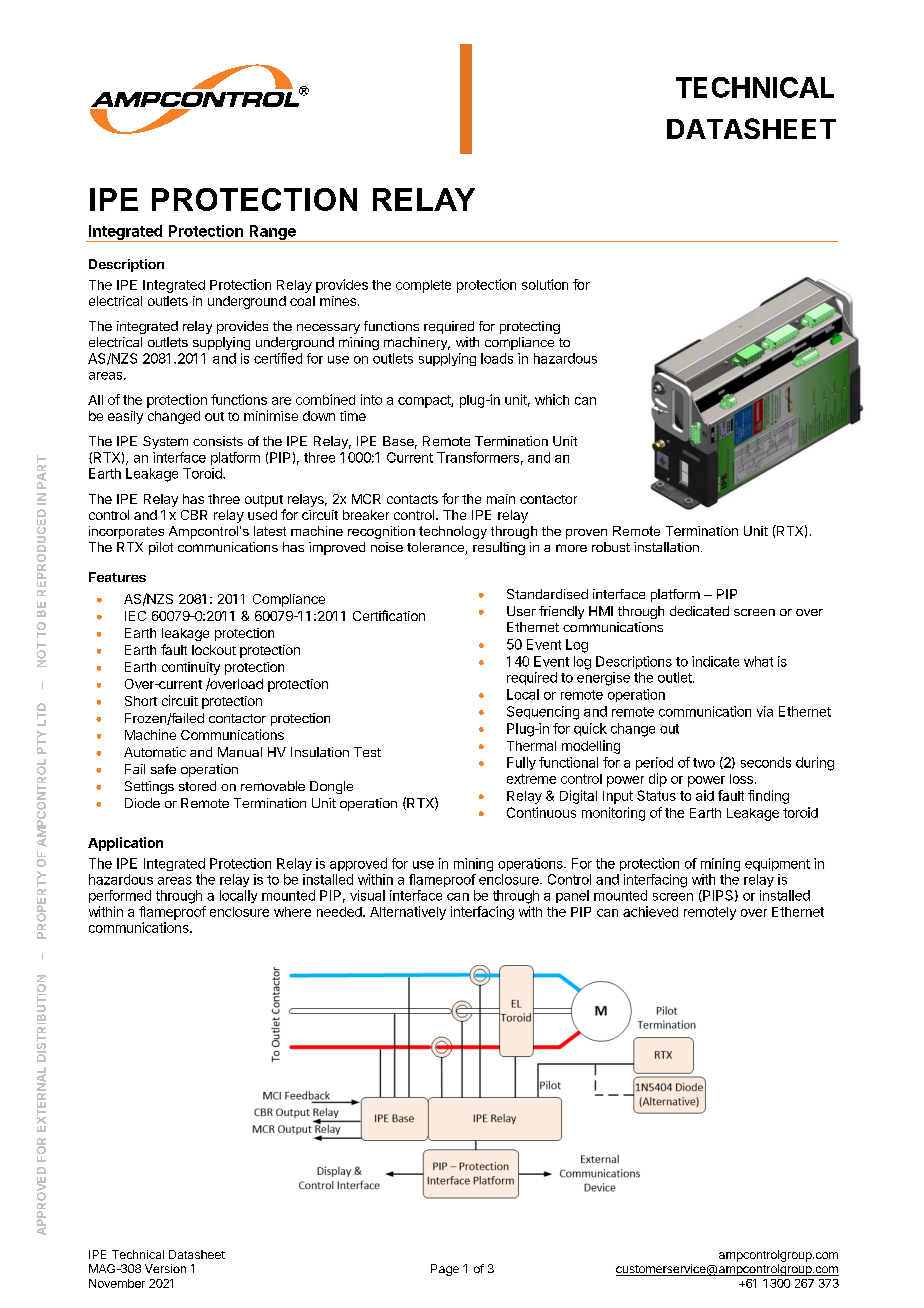 Image resolution: width=924 pixels, height=1308 pixels. I want to click on solution, so click(545, 284).
